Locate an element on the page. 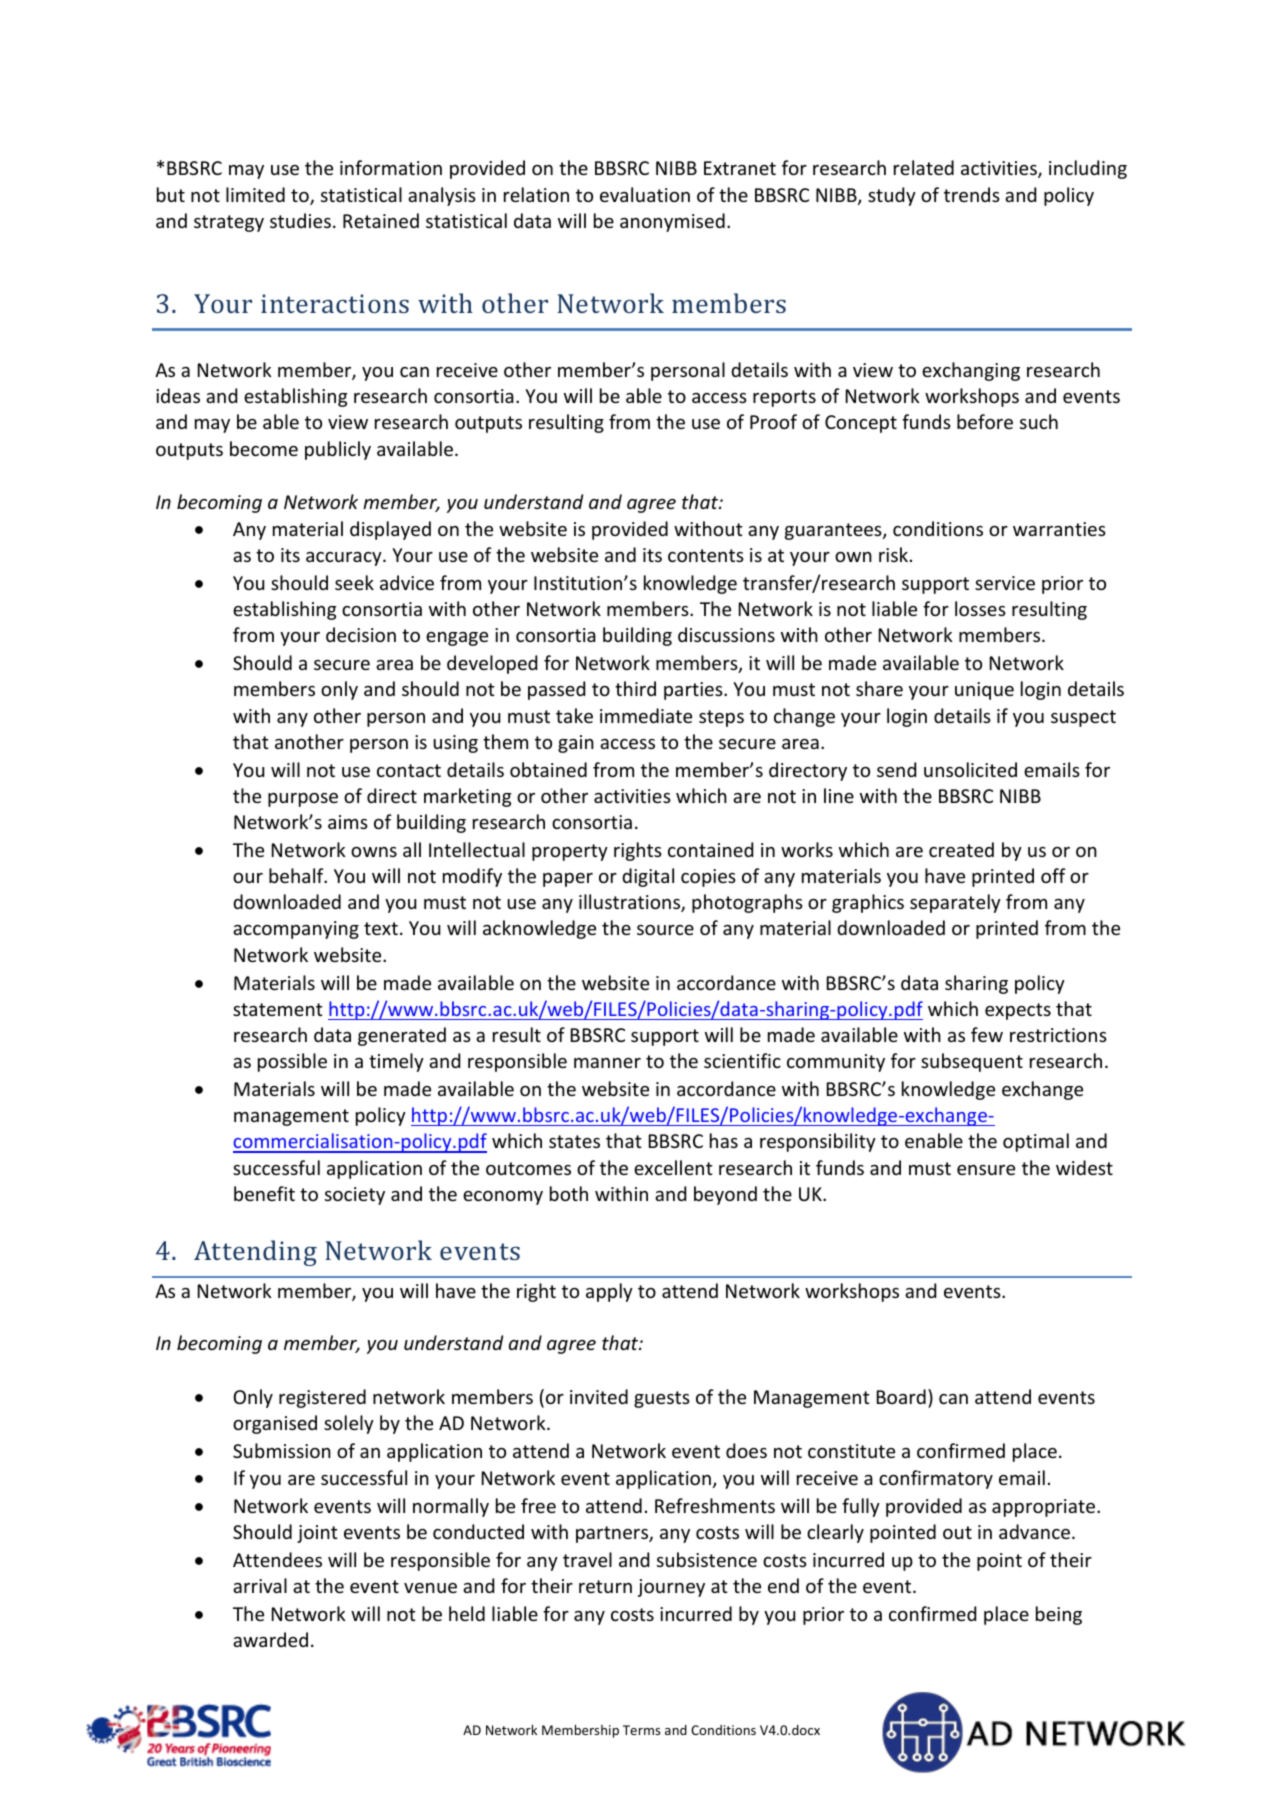 The width and height of the document is (1284, 1816). source is located at coordinates (665, 930).
